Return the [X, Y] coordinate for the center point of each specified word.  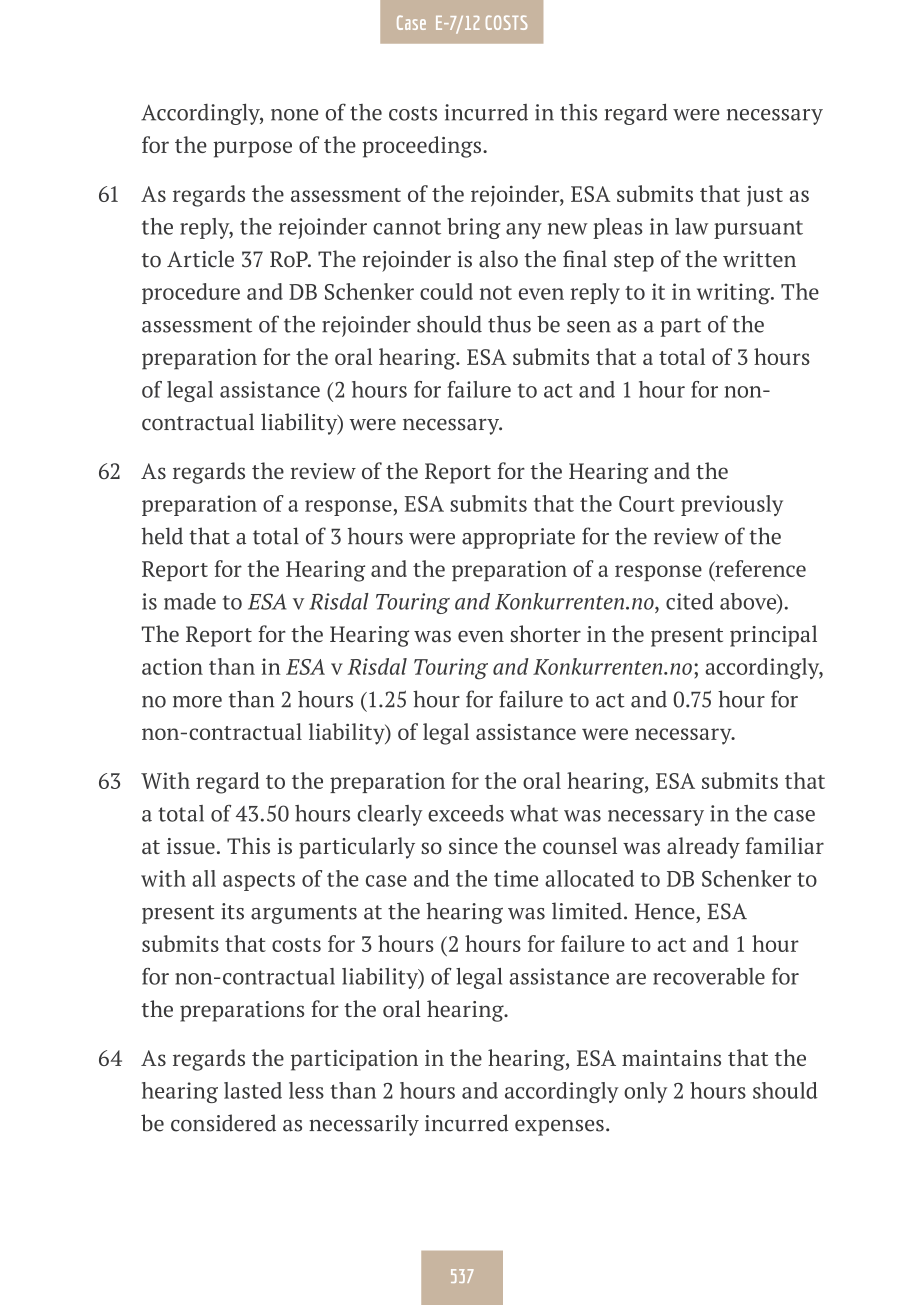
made [190, 601]
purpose [252, 149]
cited [690, 601]
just [765, 196]
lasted [253, 1090]
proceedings [423, 147]
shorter [546, 634]
